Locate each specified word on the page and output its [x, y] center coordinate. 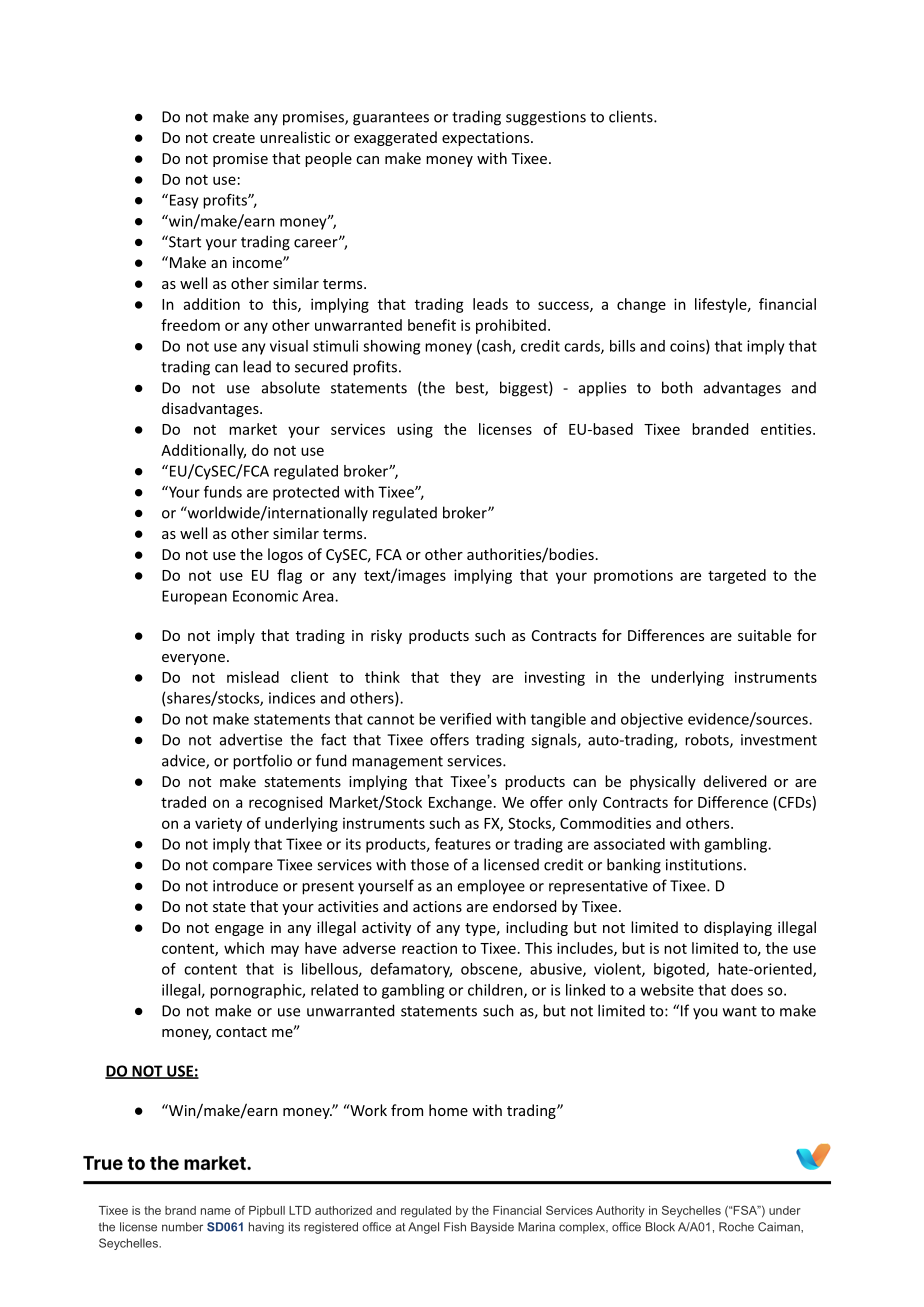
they [465, 678]
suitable [764, 635]
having [266, 1228]
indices [292, 698]
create [234, 138]
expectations [487, 139]
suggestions [546, 118]
